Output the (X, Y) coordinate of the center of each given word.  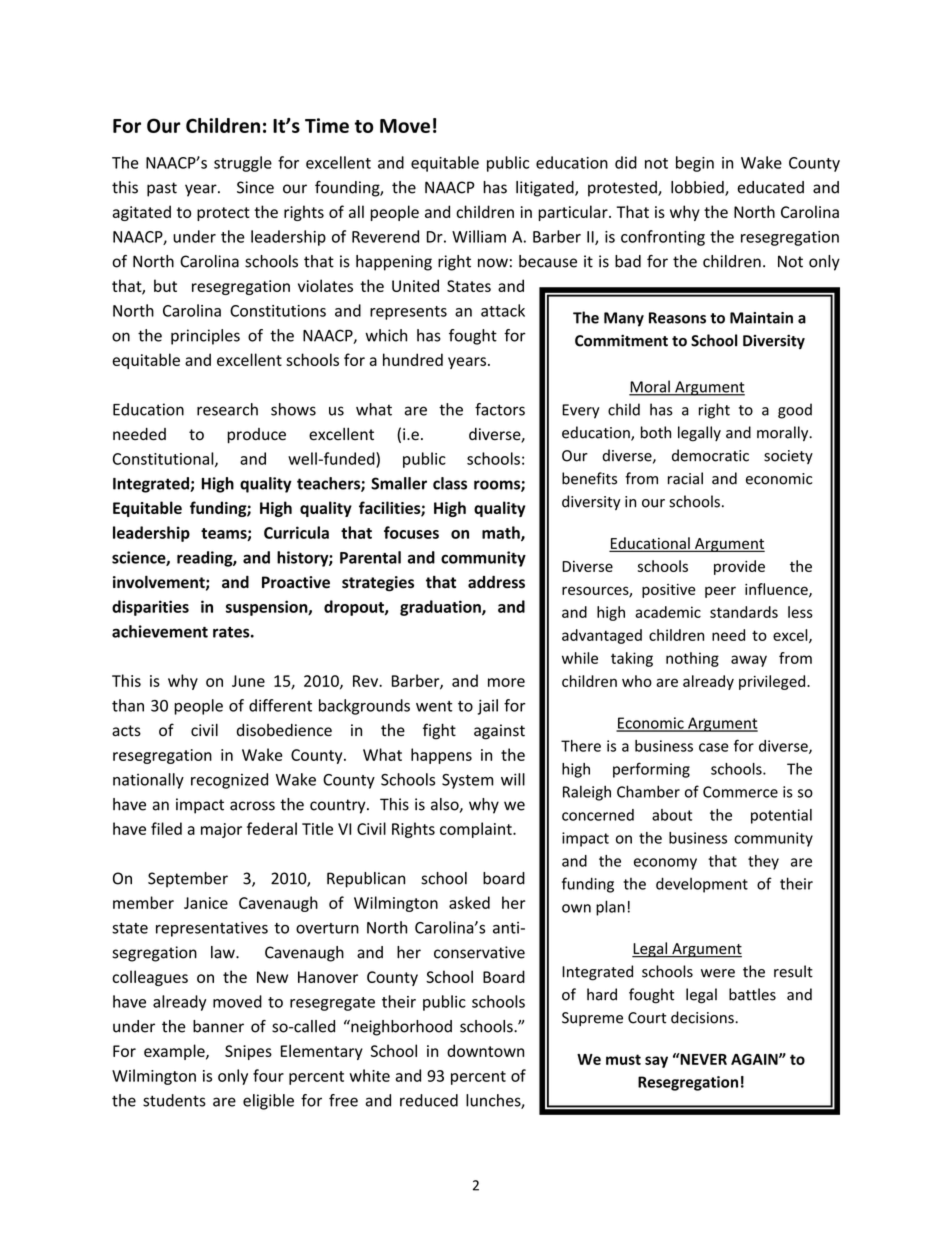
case (714, 747)
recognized (229, 781)
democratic (710, 455)
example (175, 1052)
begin (695, 164)
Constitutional (164, 459)
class (450, 483)
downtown (485, 1050)
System (467, 781)
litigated (546, 189)
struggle (243, 164)
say (656, 1062)
